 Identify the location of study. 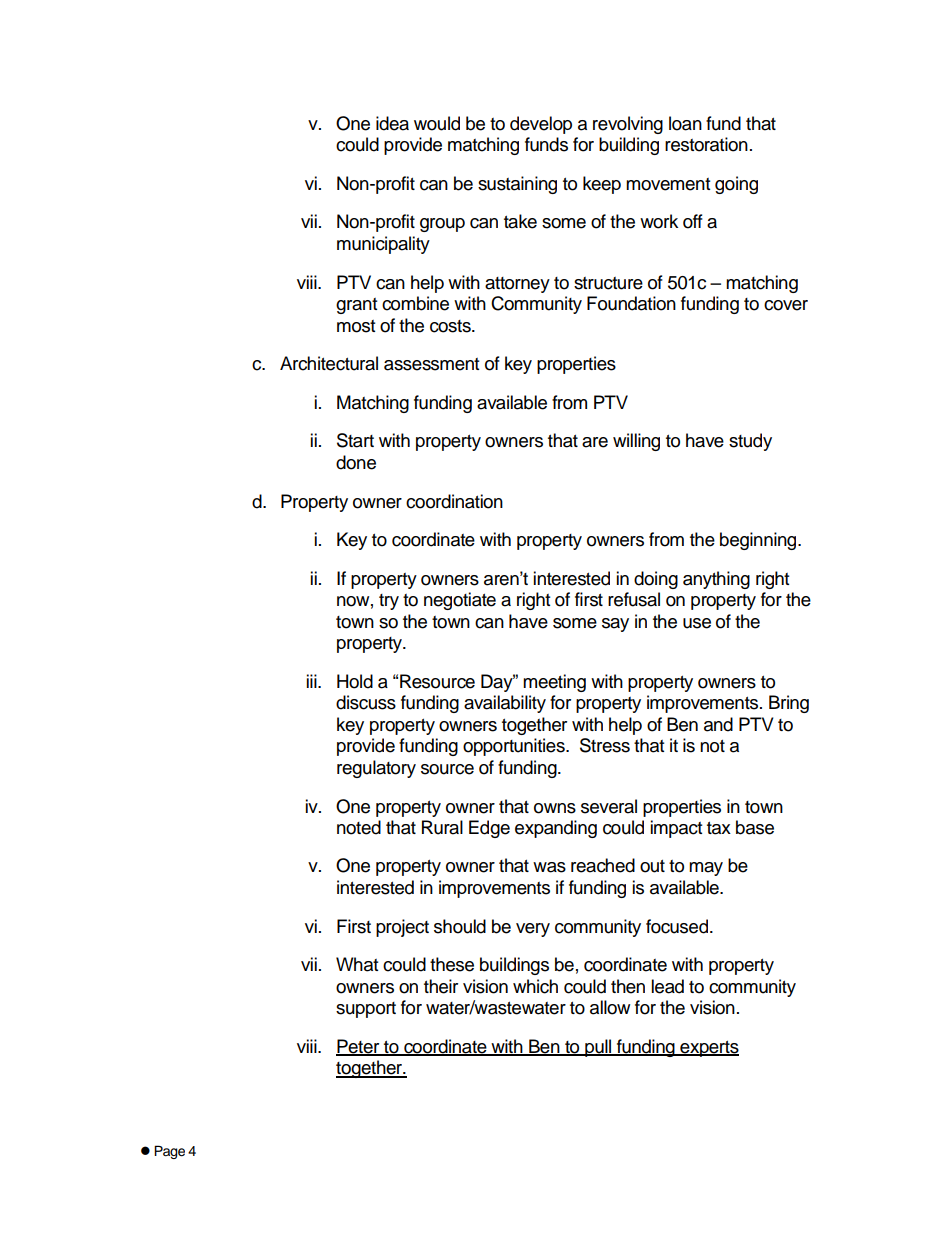
(750, 442).
